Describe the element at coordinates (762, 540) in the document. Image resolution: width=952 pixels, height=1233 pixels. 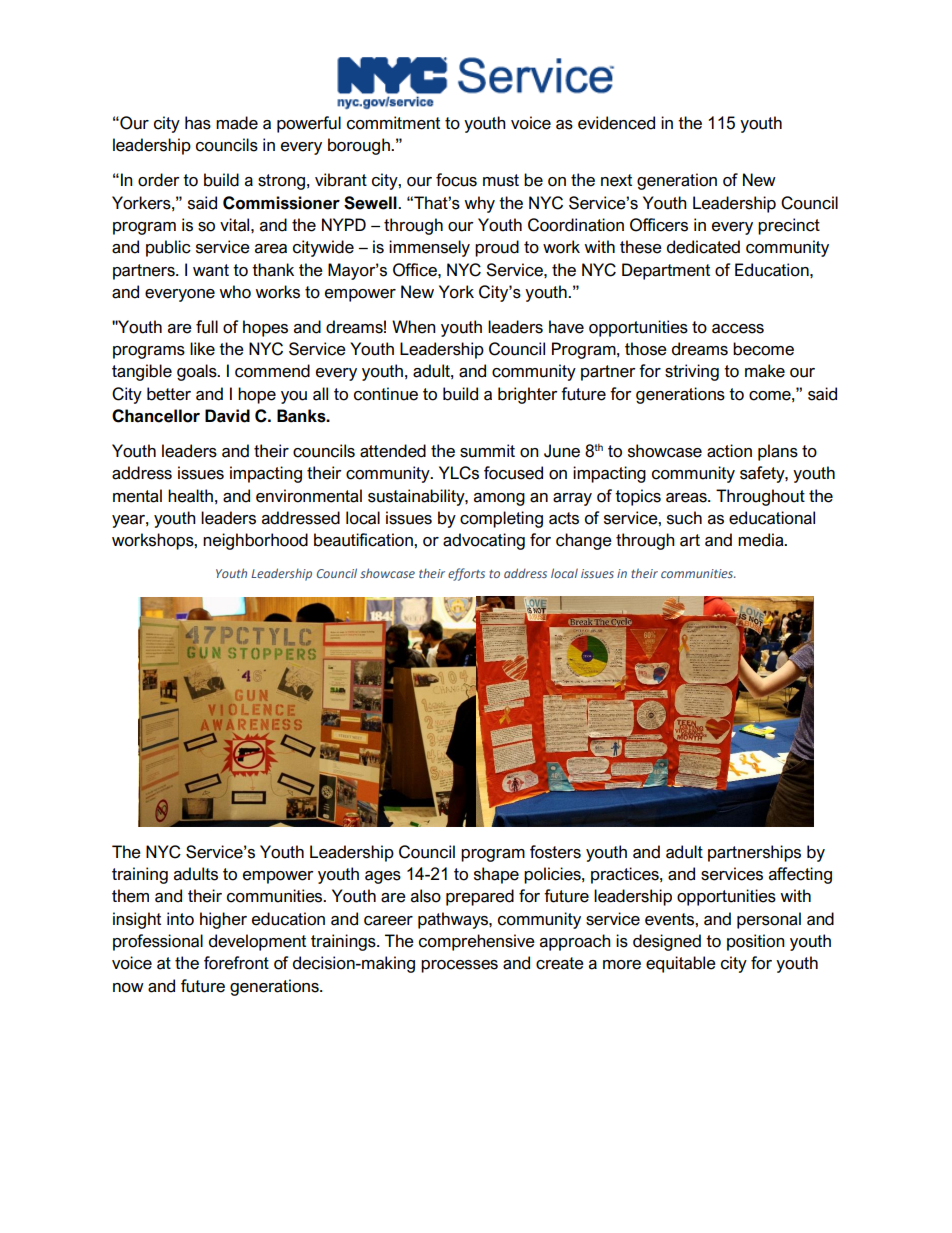
I see `media` at that location.
